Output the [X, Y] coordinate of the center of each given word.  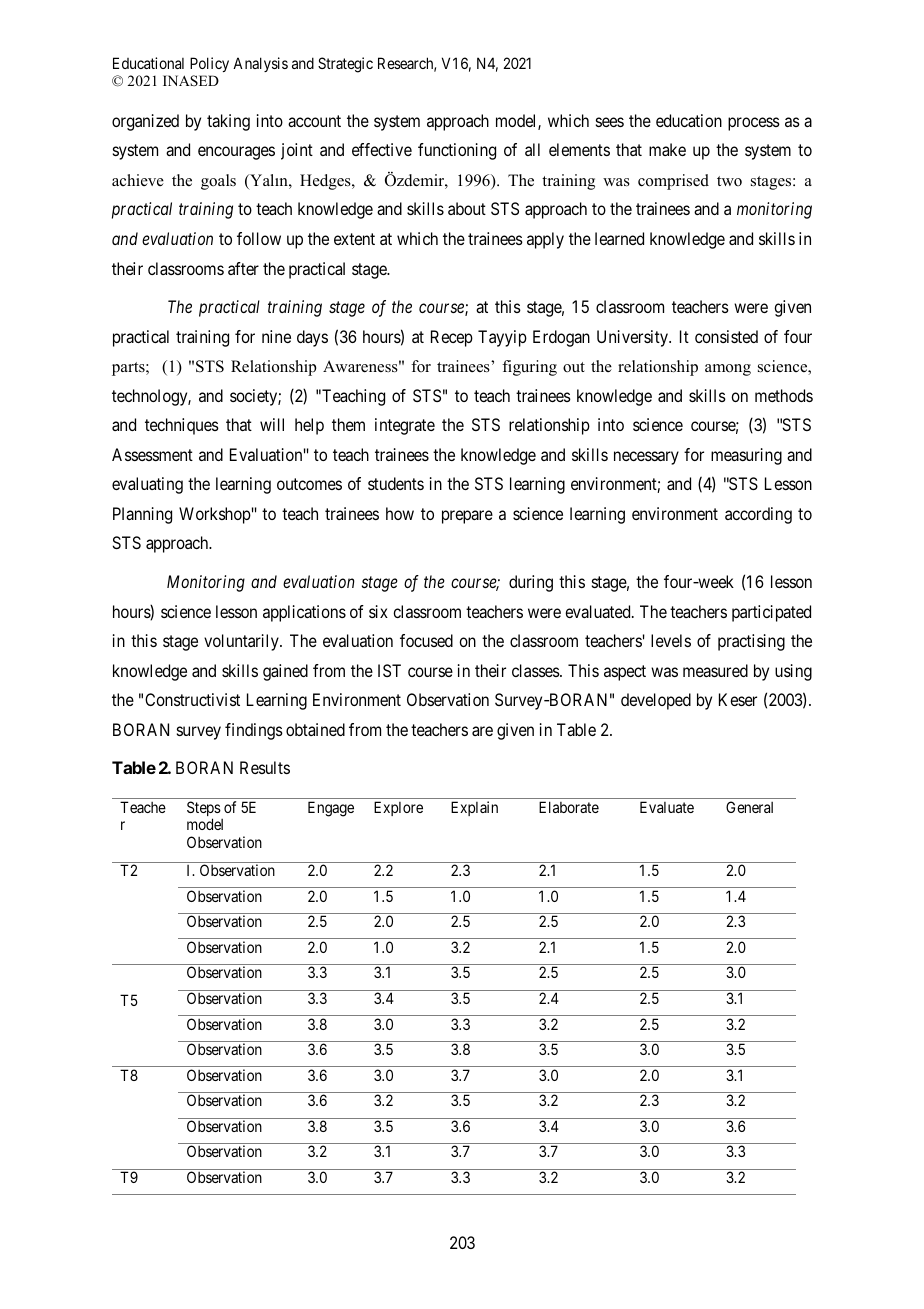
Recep [452, 338]
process [754, 124]
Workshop [215, 515]
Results [265, 767]
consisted [726, 336]
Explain [474, 808]
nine [276, 336]
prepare [467, 517]
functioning [457, 151]
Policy [209, 64]
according [758, 515]
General [749, 807]
